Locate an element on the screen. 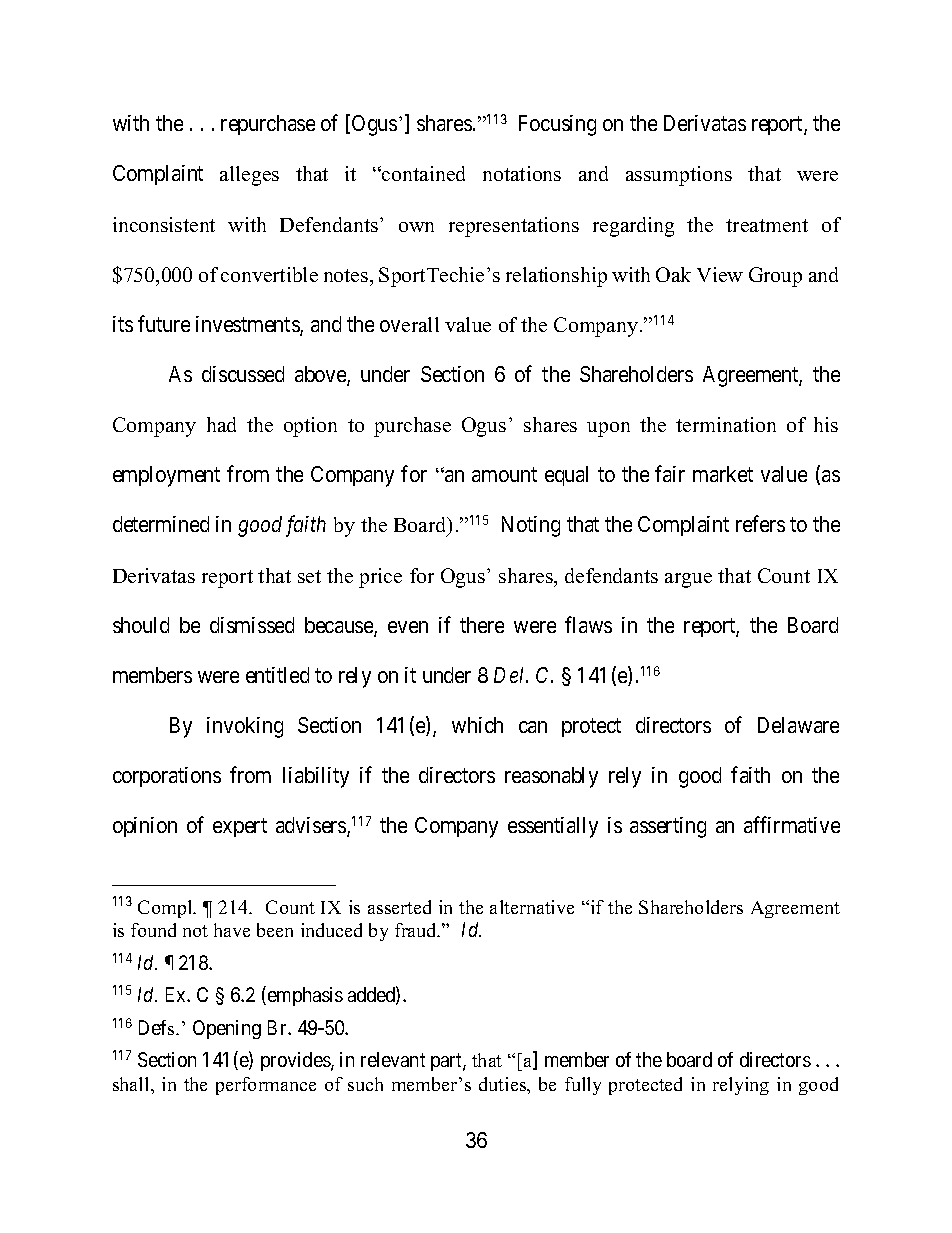 This screenshot has width=952, height=1233. notations is located at coordinates (522, 173).
